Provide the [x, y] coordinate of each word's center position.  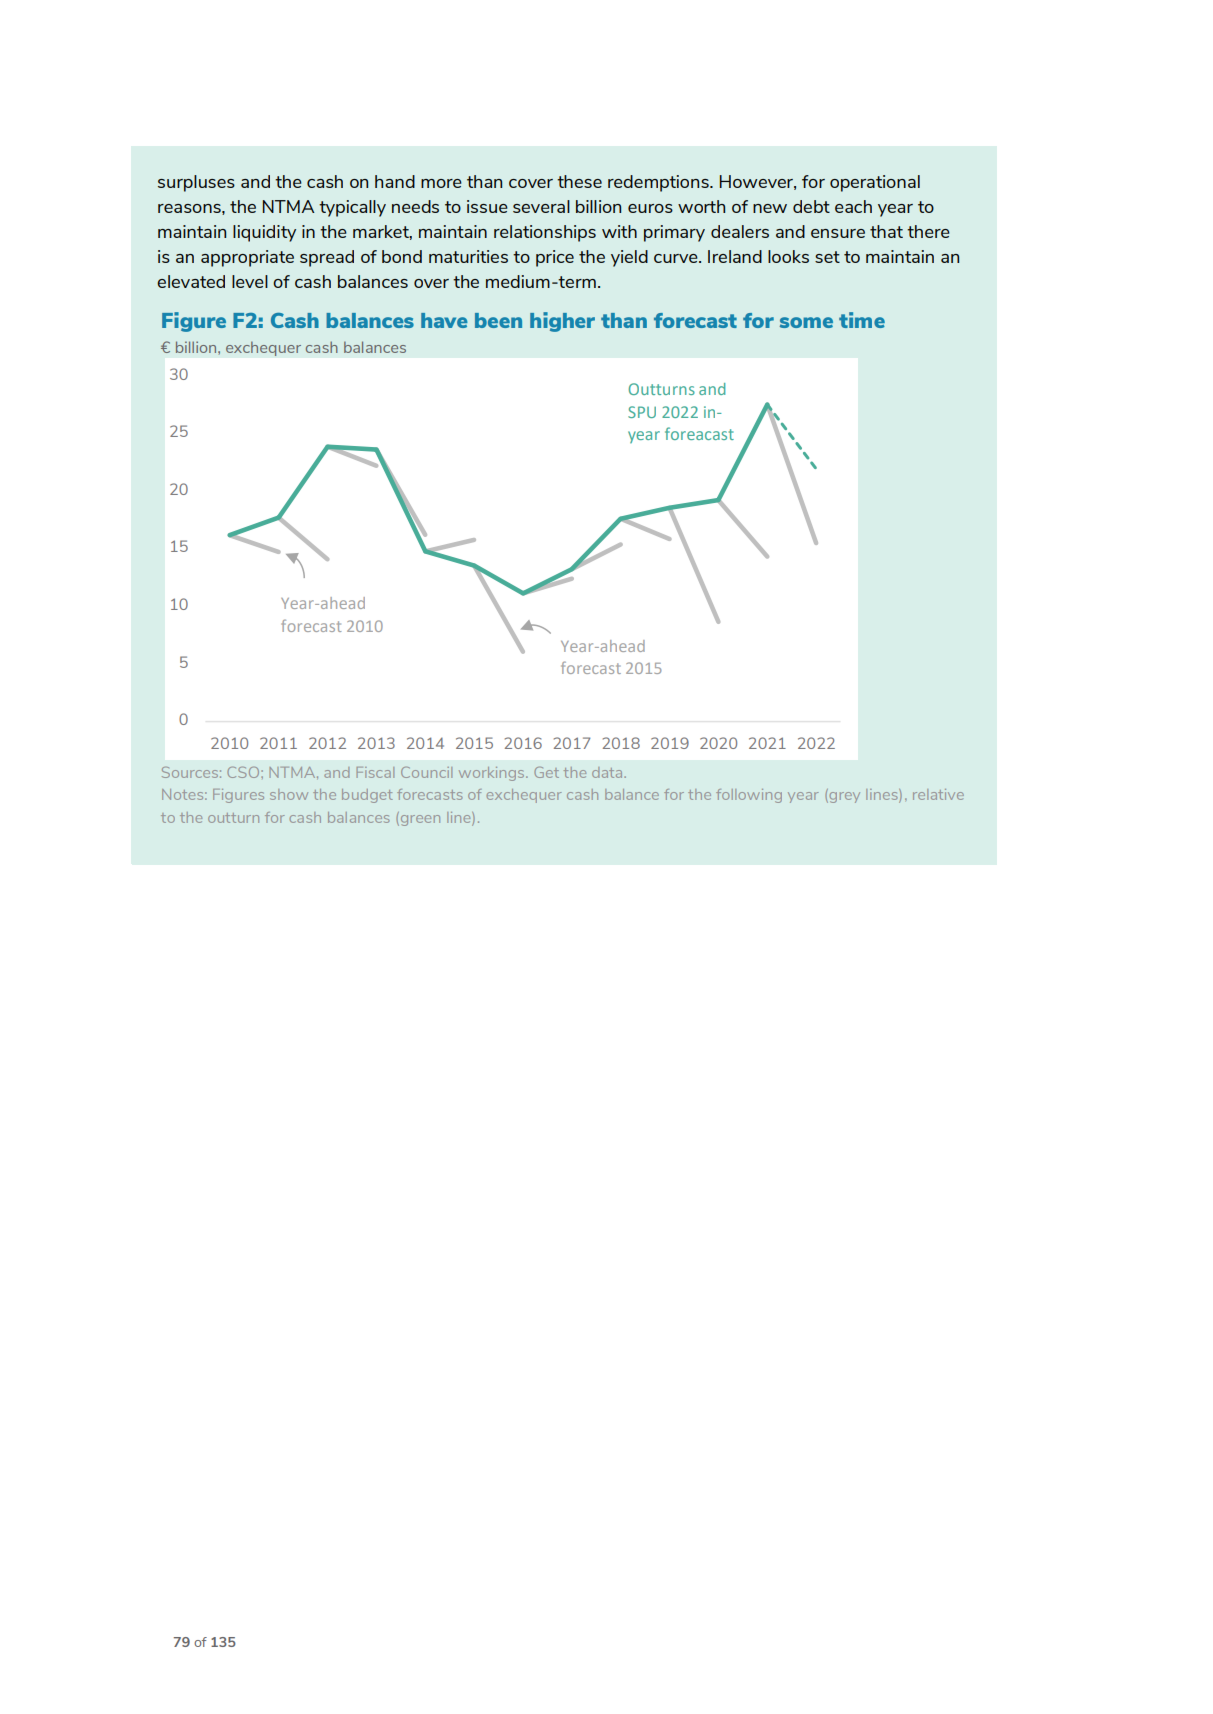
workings [493, 774]
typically [352, 208]
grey [843, 797]
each [853, 206]
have [444, 320]
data [608, 772]
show [289, 794]
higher [562, 322]
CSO [244, 772]
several [541, 206]
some [806, 322]
